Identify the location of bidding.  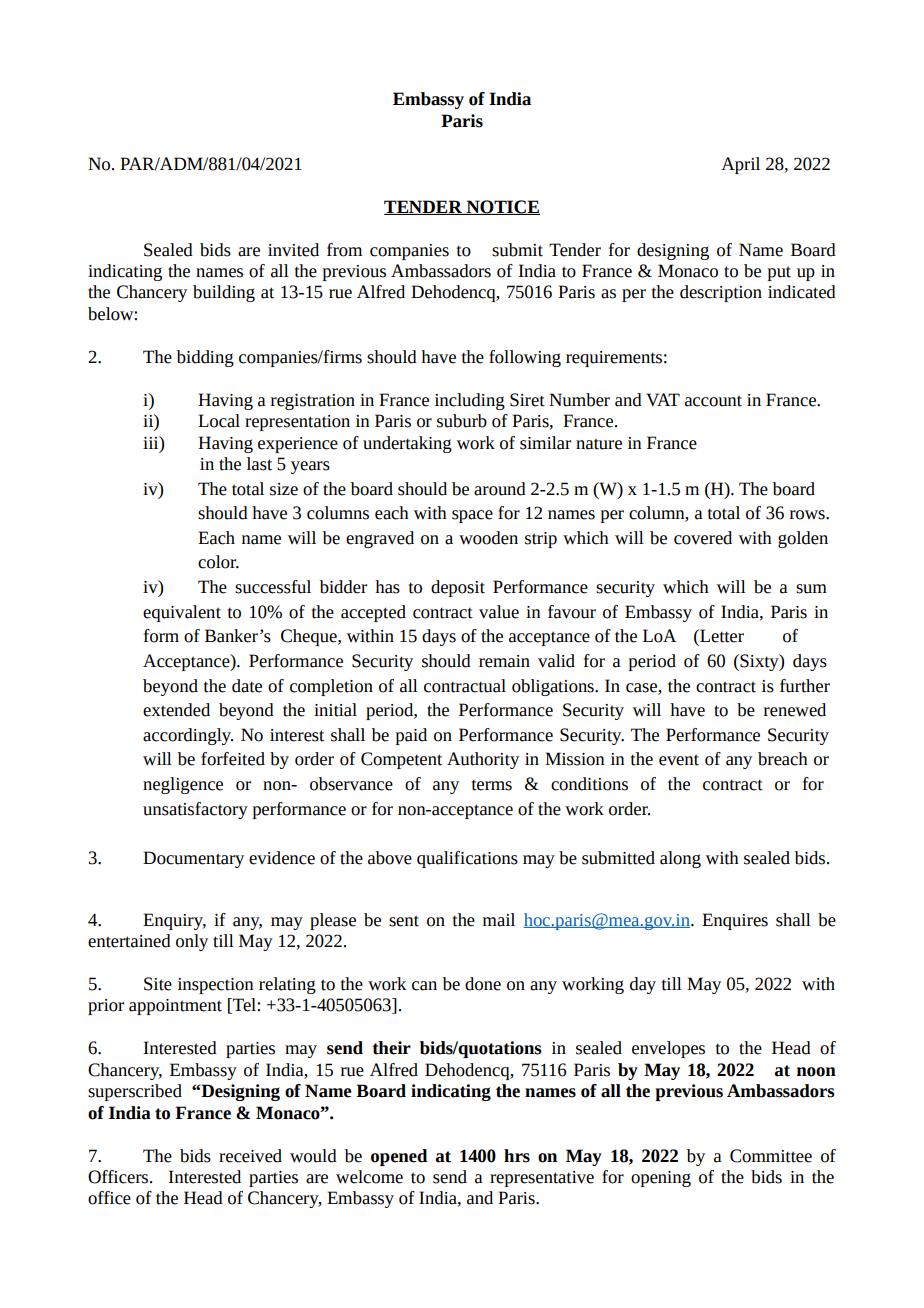
(205, 358).
